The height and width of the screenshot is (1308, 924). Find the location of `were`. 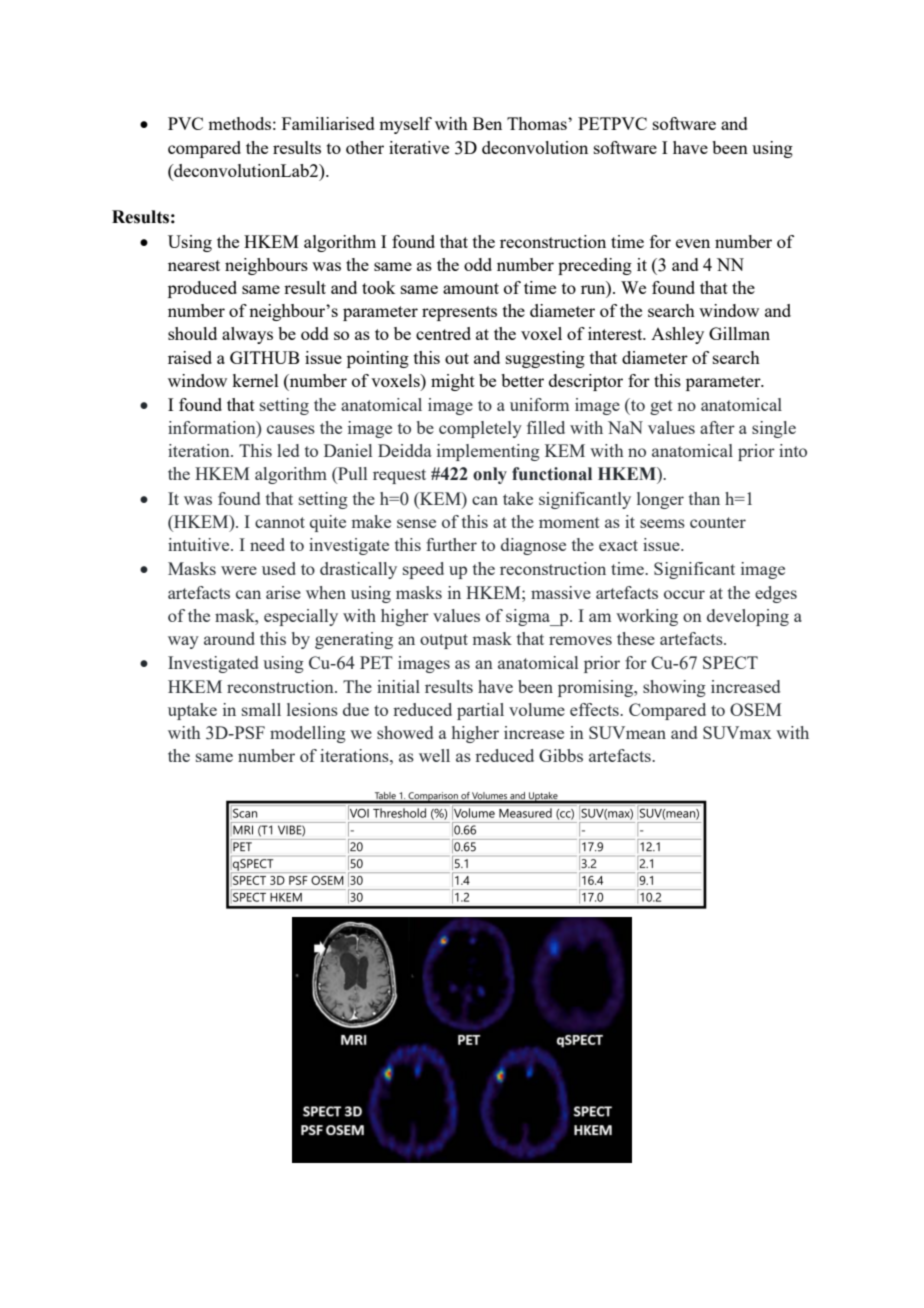

were is located at coordinates (239, 570).
